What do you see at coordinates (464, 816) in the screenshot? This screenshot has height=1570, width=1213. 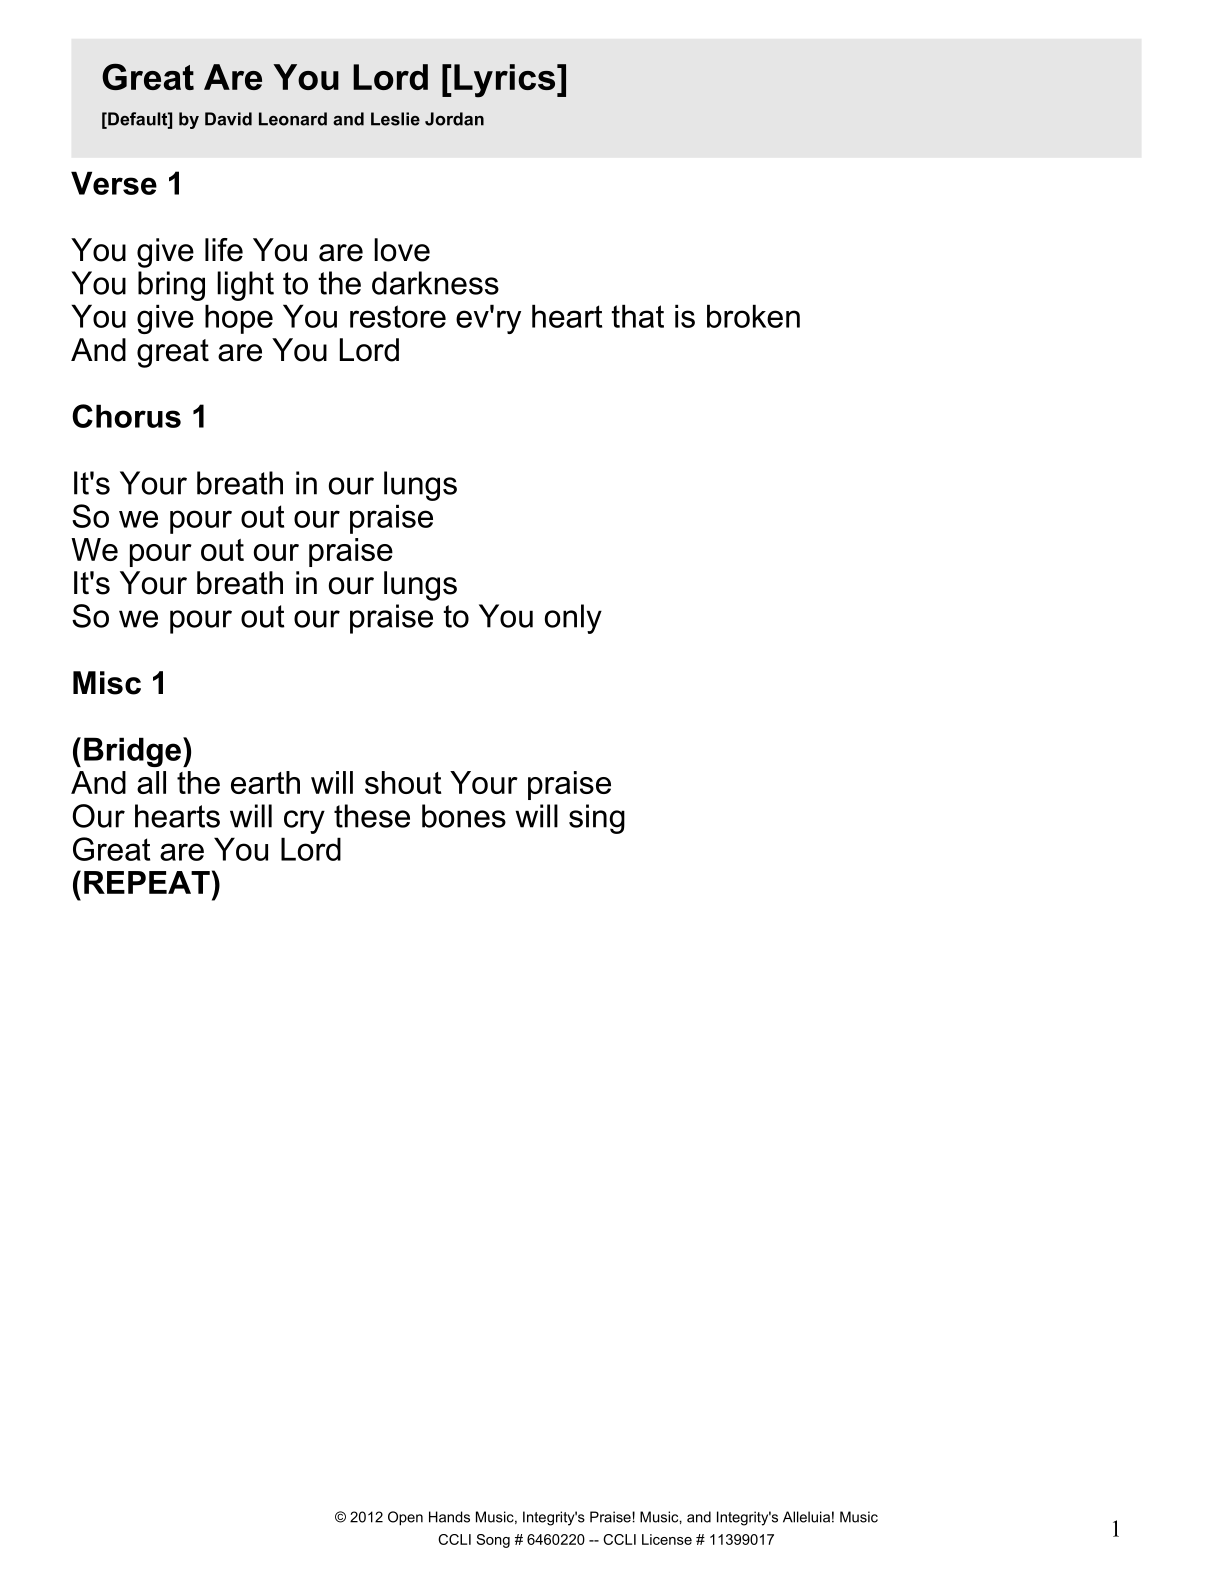 I see `bones` at bounding box center [464, 816].
